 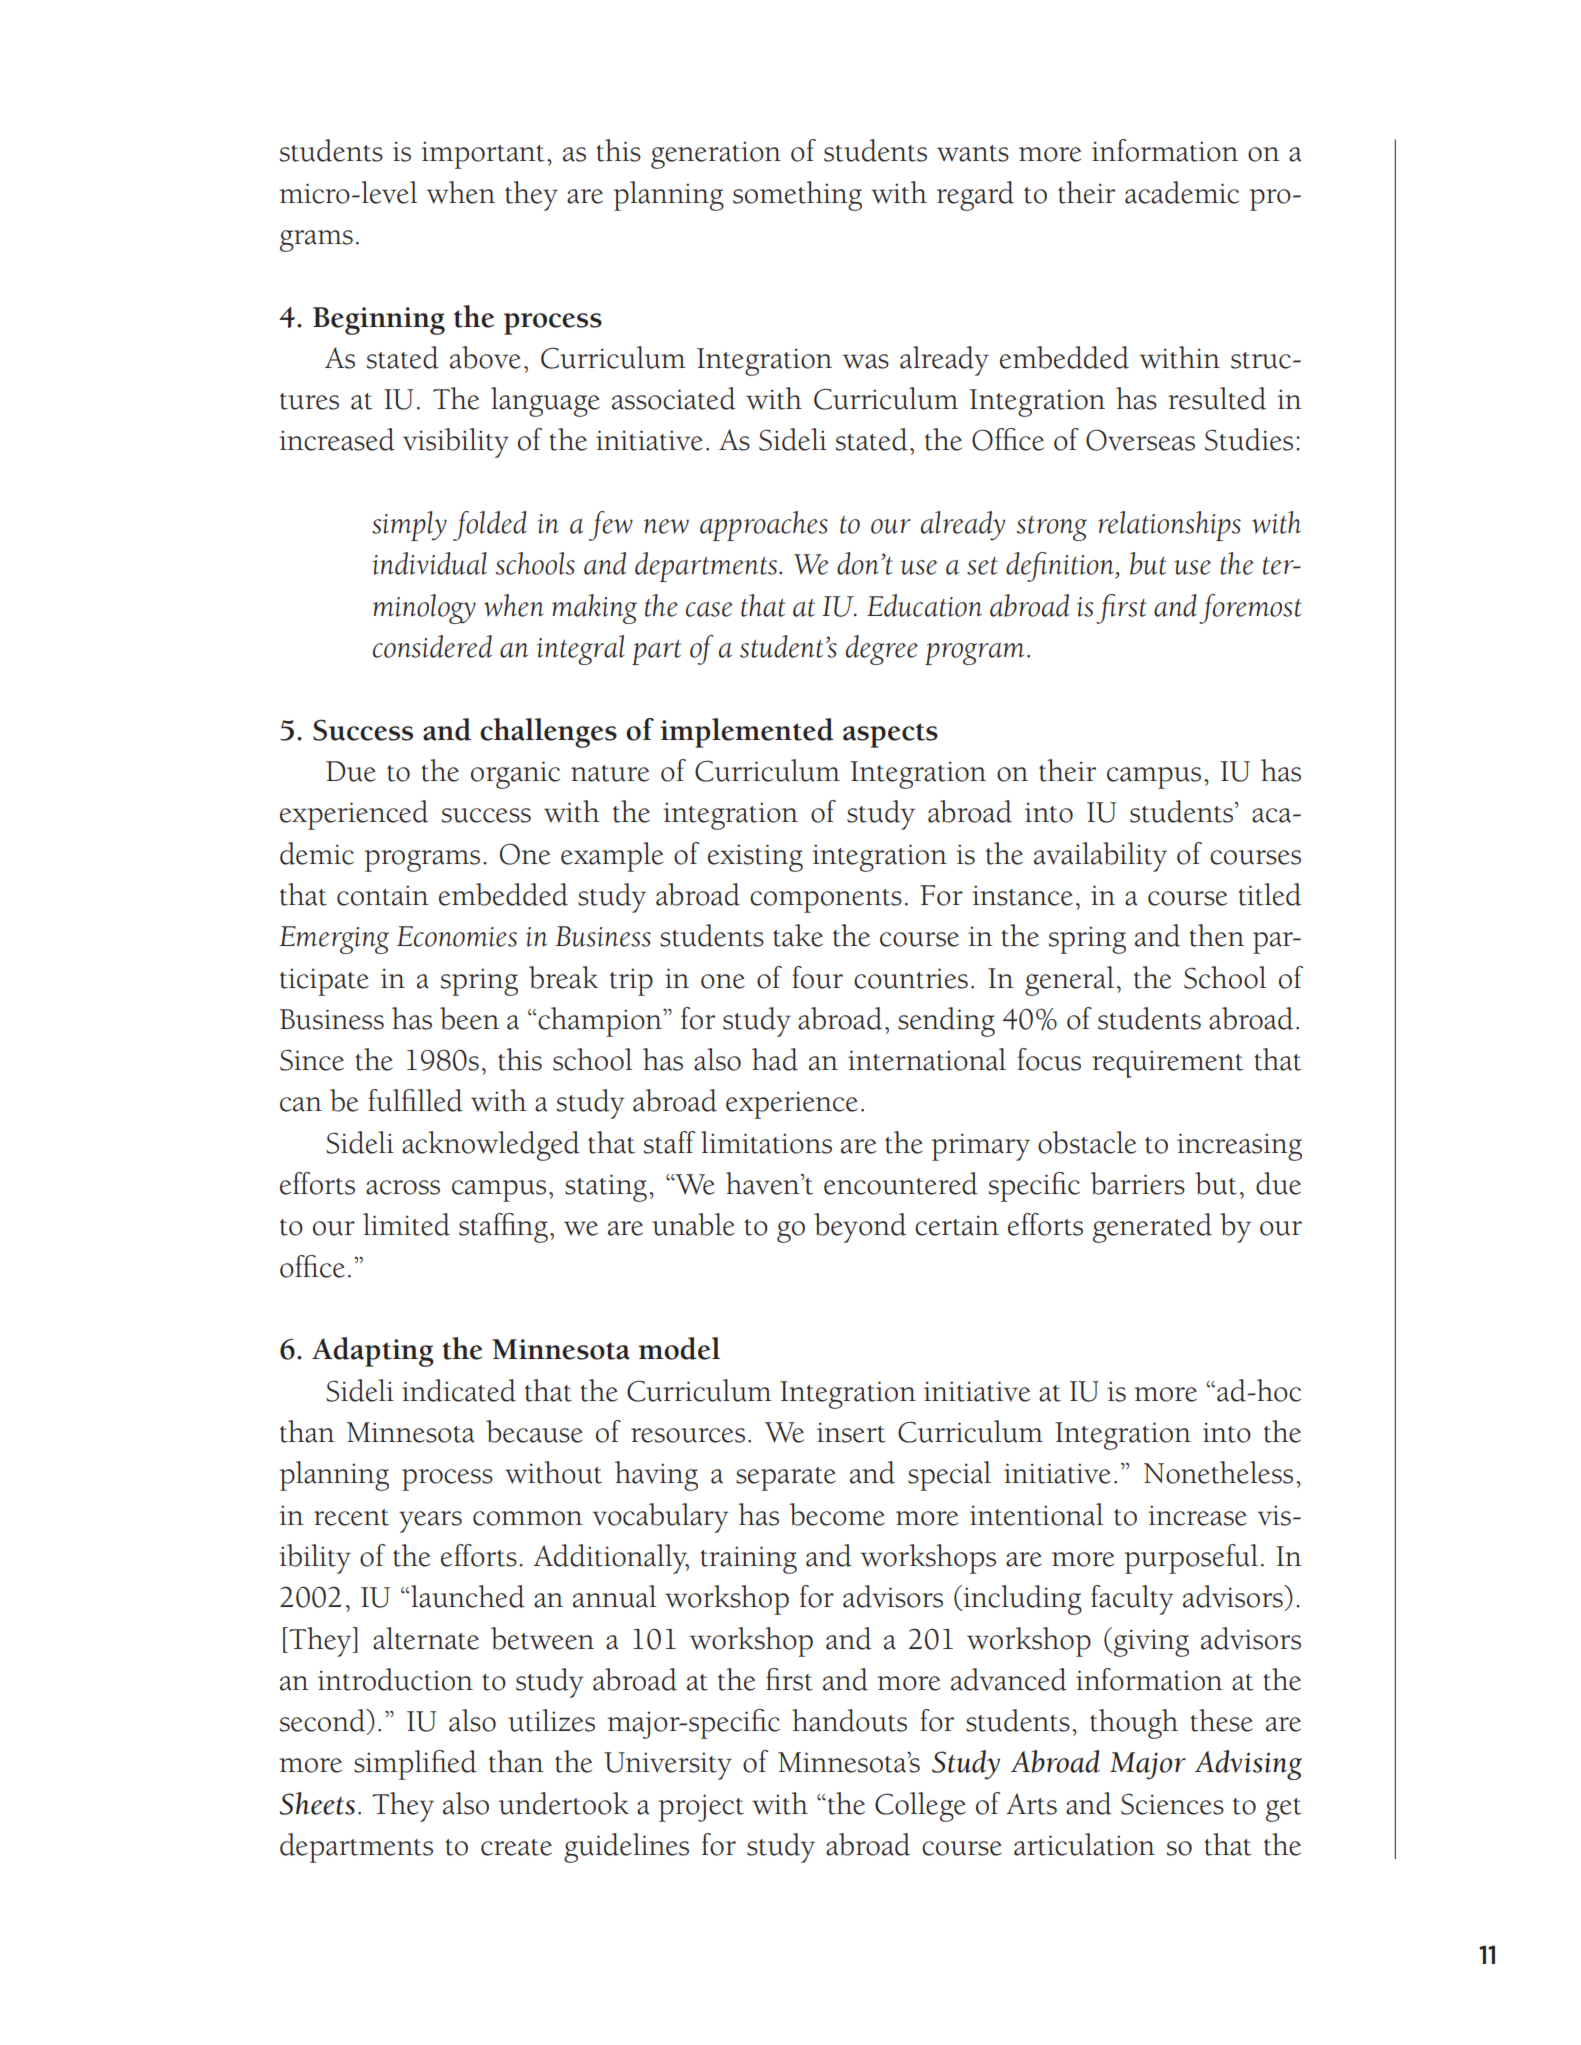 I want to click on insert, so click(x=851, y=1432).
